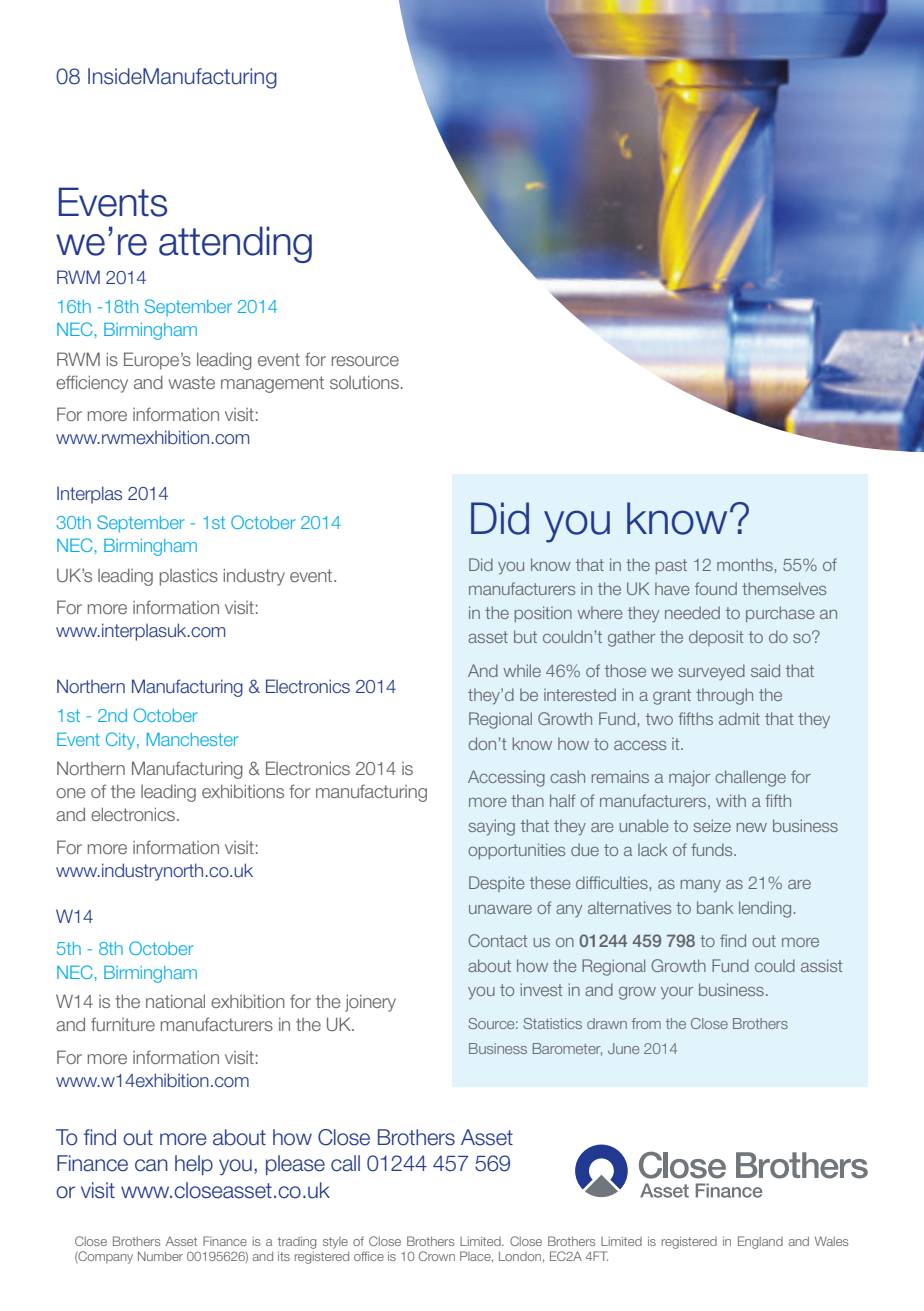 The width and height of the screenshot is (924, 1311). Describe the element at coordinates (160, 1256) in the screenshot. I see `Number` at that location.
